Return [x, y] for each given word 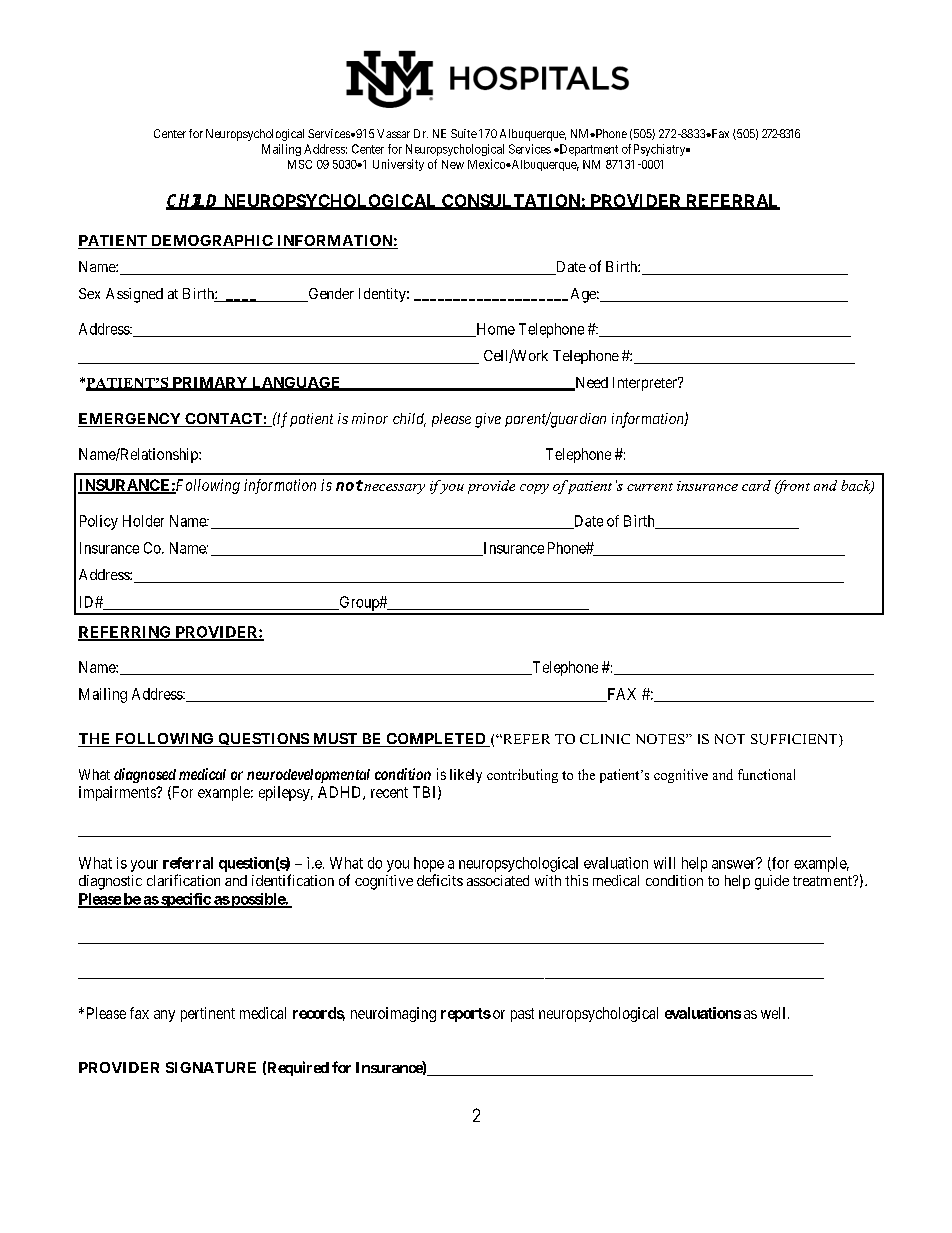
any [164, 1016]
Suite [464, 133]
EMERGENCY [130, 420]
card [756, 485]
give [488, 420]
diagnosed [145, 775]
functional [766, 774]
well [775, 1013]
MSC [300, 164]
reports [466, 1015]
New [453, 164]
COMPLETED [436, 740]
